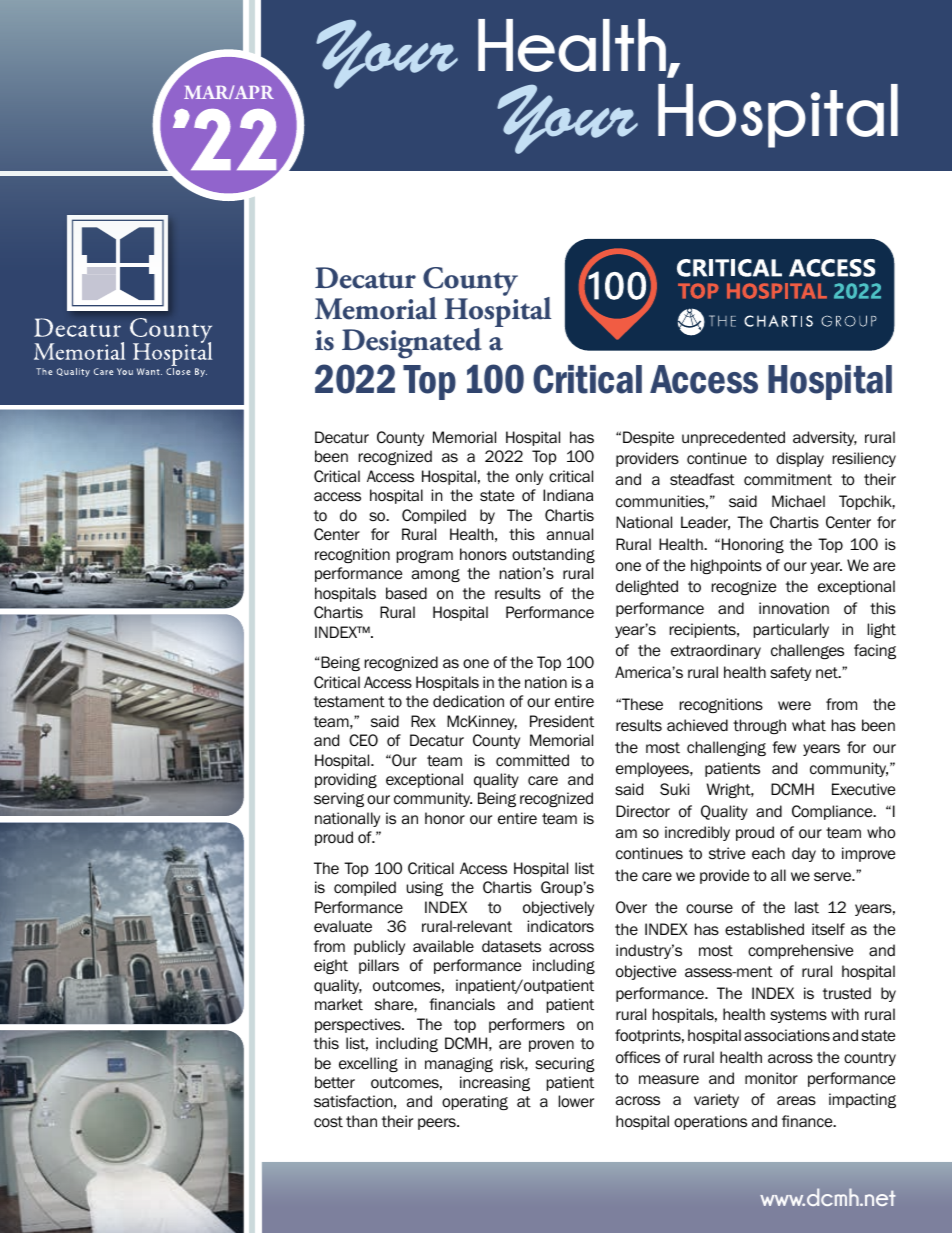 This page has height=1233, width=952. What do you see at coordinates (648, 438) in the page?
I see `Despite` at bounding box center [648, 438].
